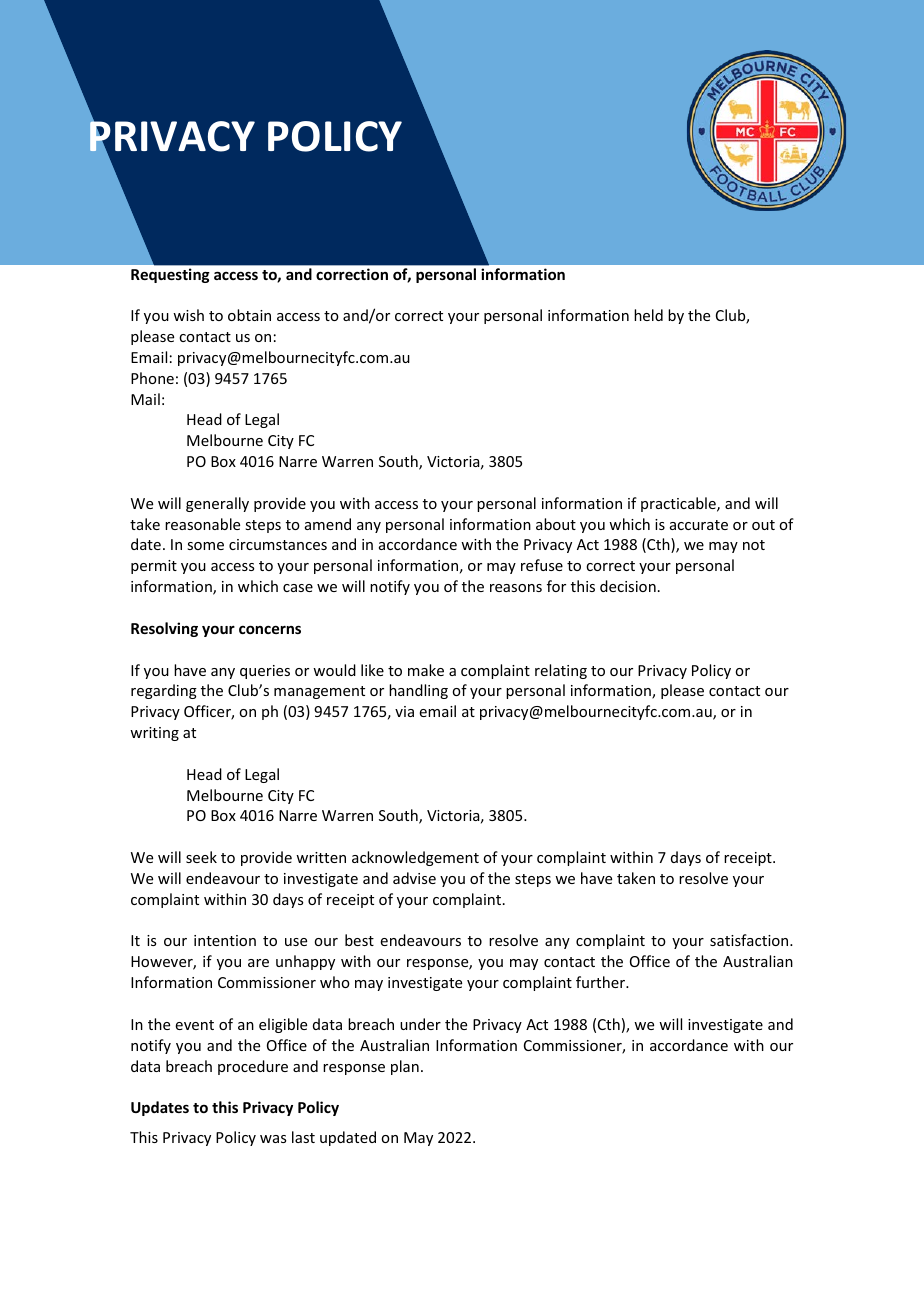 Image resolution: width=924 pixels, height=1307 pixels. I want to click on writing, so click(154, 734).
